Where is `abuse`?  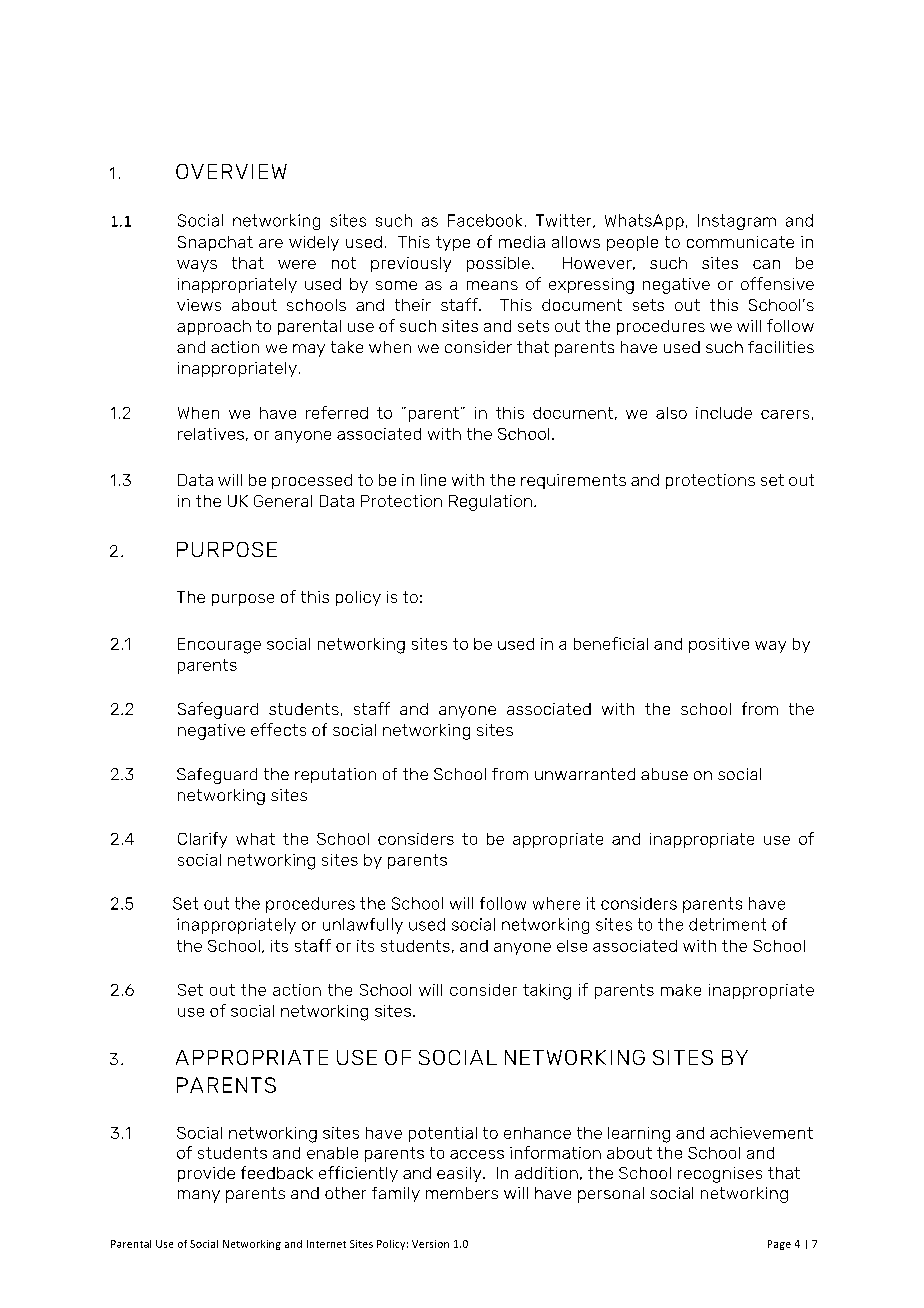
abuse is located at coordinates (664, 774).
